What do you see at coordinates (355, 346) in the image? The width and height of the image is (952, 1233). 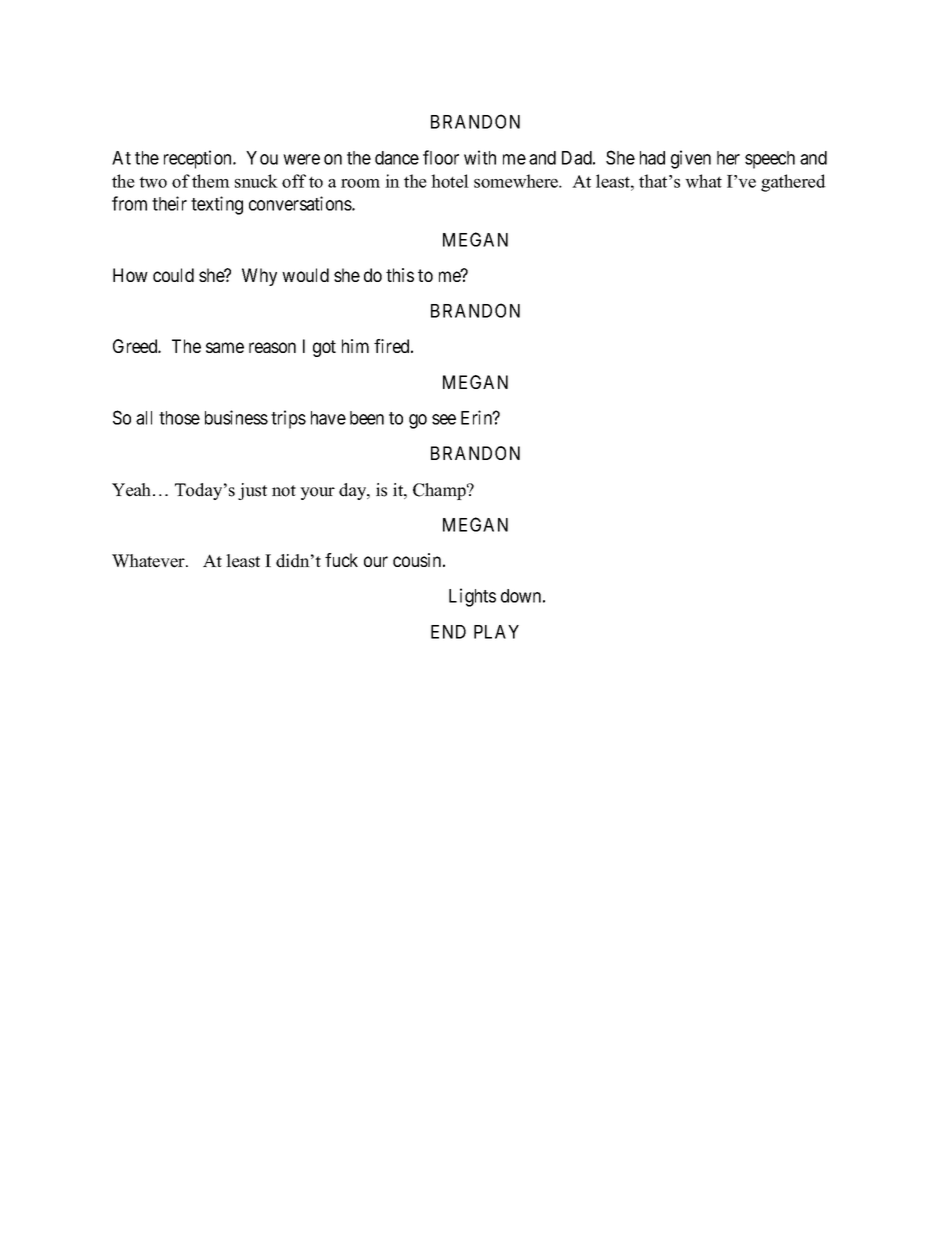 I see `him` at bounding box center [355, 346].
